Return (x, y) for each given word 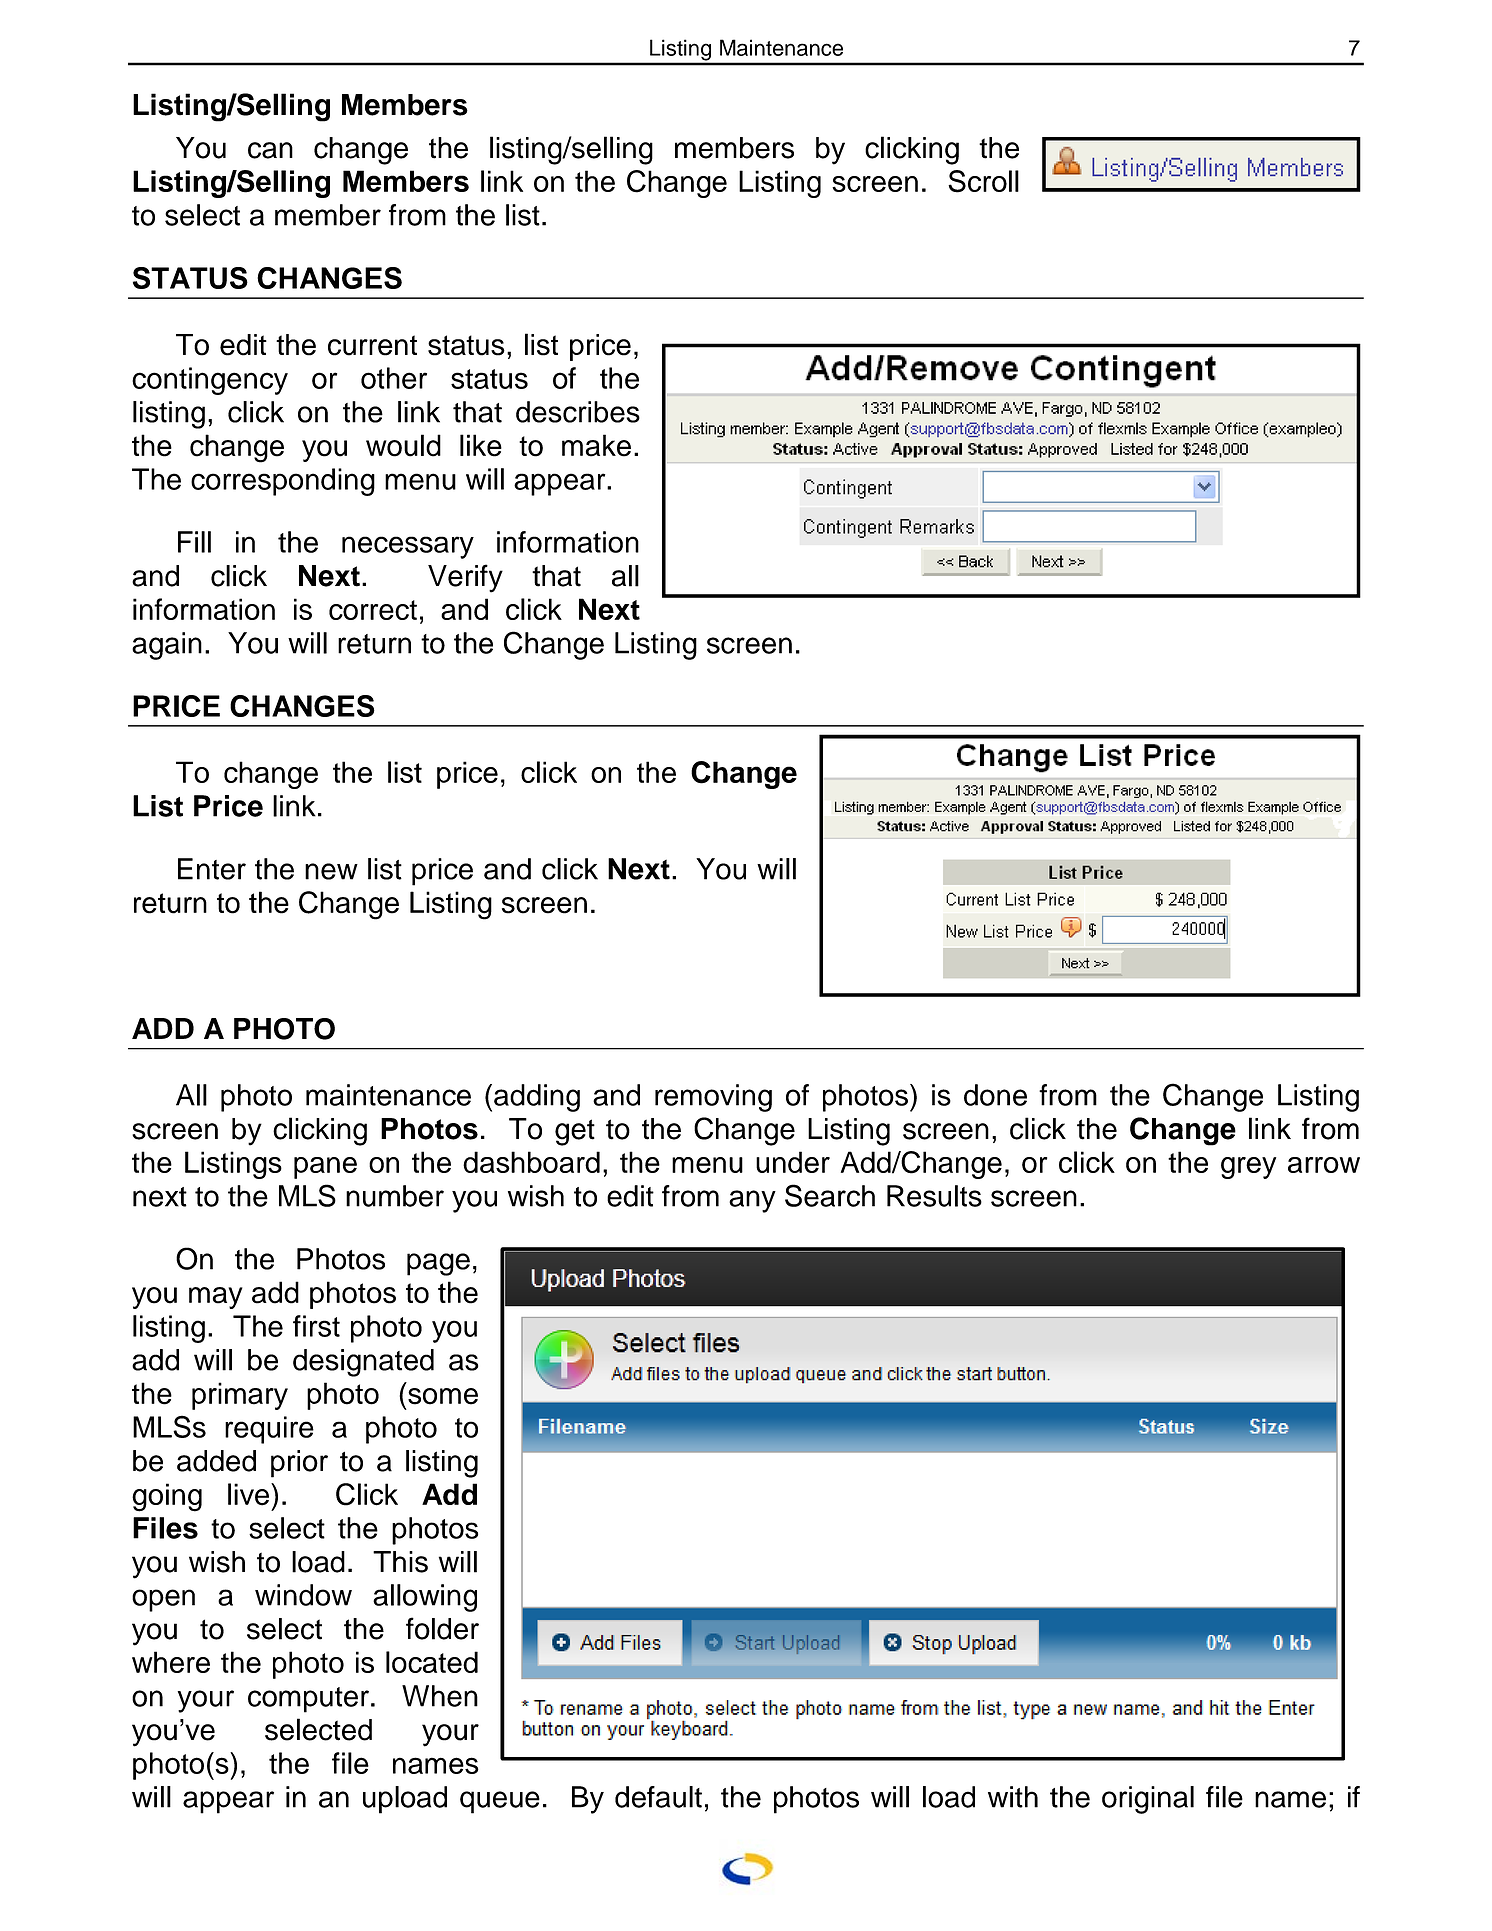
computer (308, 1700)
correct (373, 610)
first (316, 1326)
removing (713, 1098)
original (1148, 1800)
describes (578, 412)
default (658, 1797)
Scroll (983, 181)
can (270, 150)
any (752, 1201)
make (596, 445)
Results (934, 1196)
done (995, 1095)
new (331, 871)
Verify (465, 578)
